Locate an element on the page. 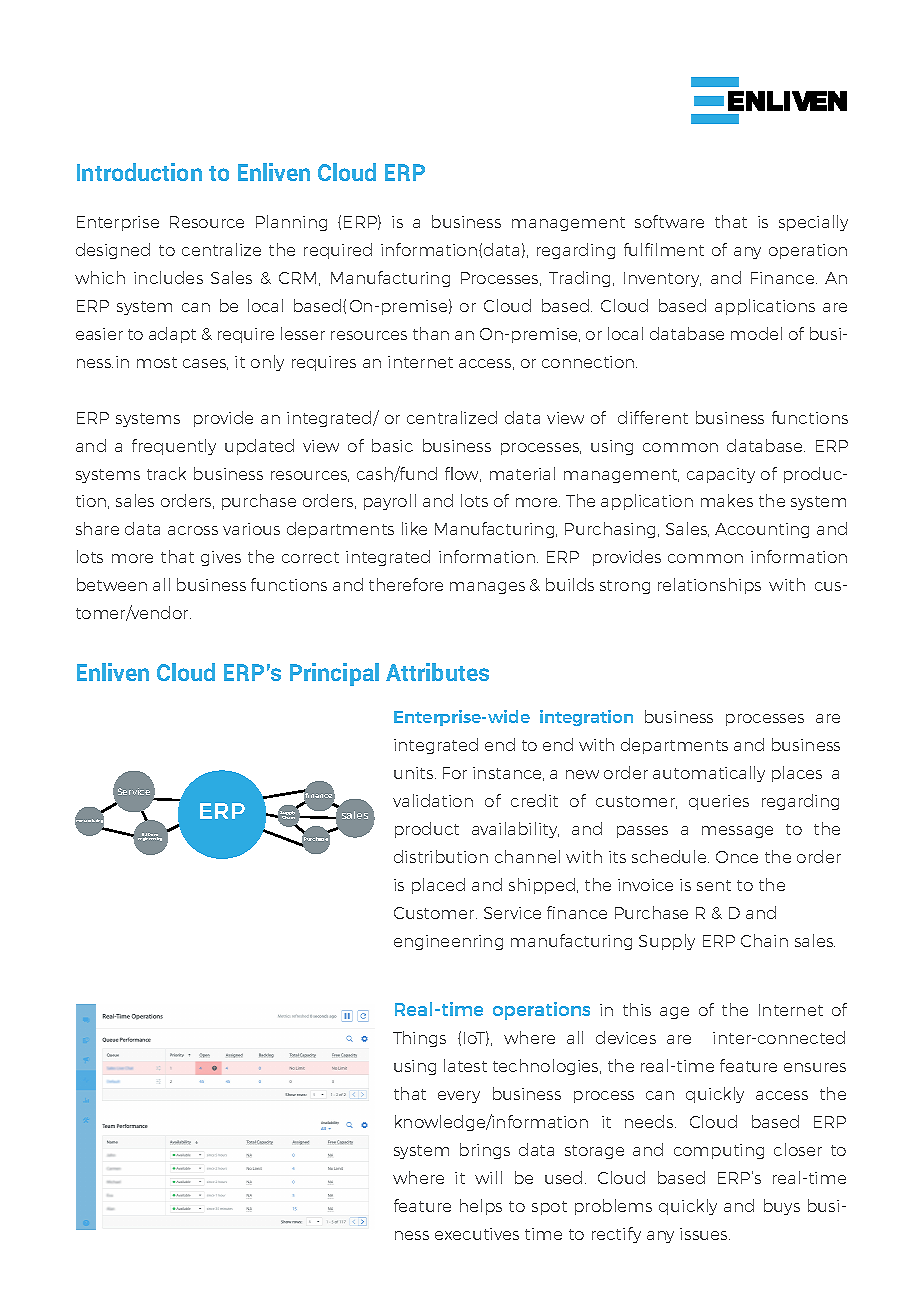  manages is located at coordinates (487, 588).
